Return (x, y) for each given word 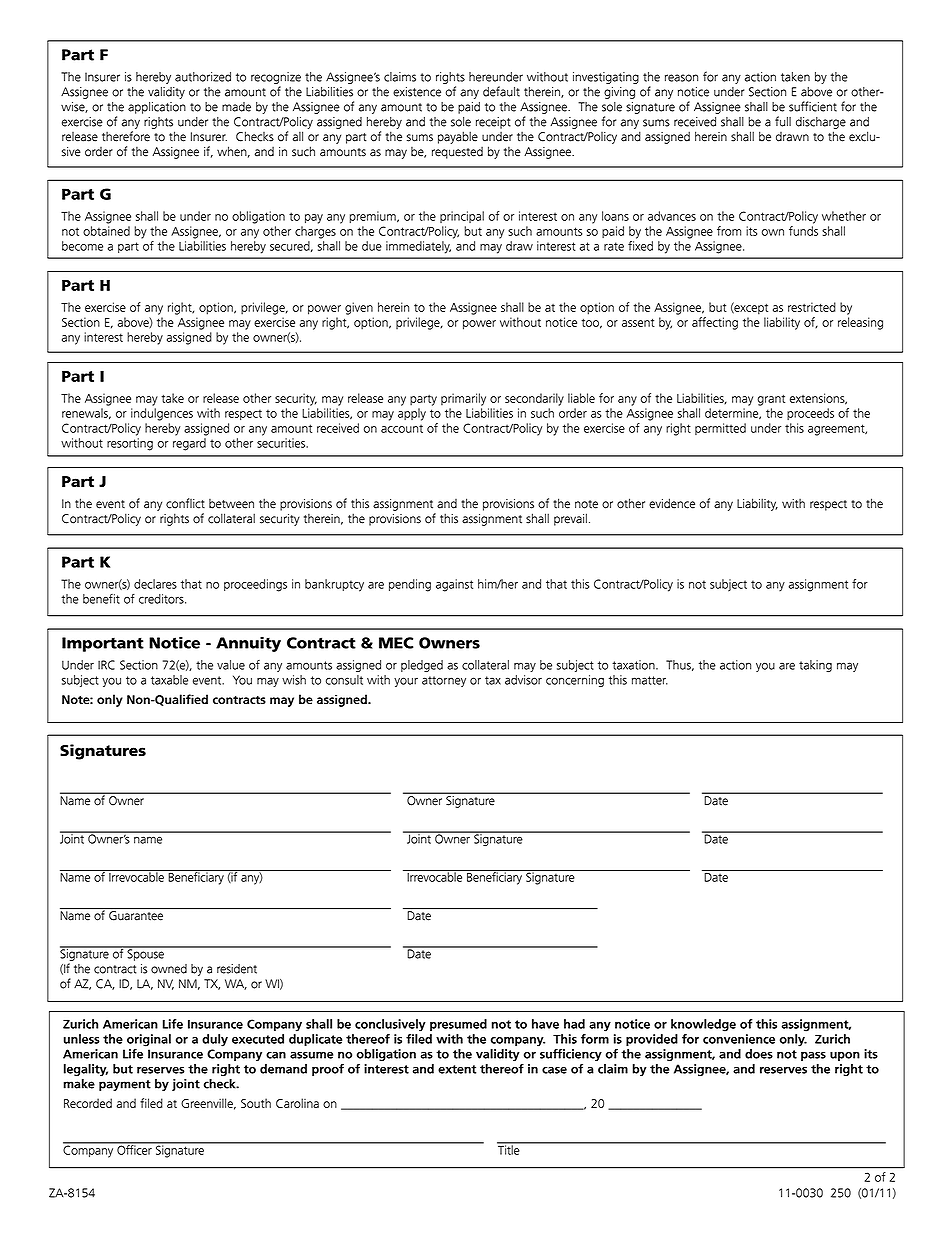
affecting (715, 323)
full (783, 121)
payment (125, 1085)
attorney (444, 681)
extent (457, 1069)
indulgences (162, 414)
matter (650, 680)
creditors (162, 599)
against (454, 585)
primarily (463, 399)
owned (169, 969)
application (157, 108)
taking (815, 666)
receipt (493, 123)
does (759, 1054)
